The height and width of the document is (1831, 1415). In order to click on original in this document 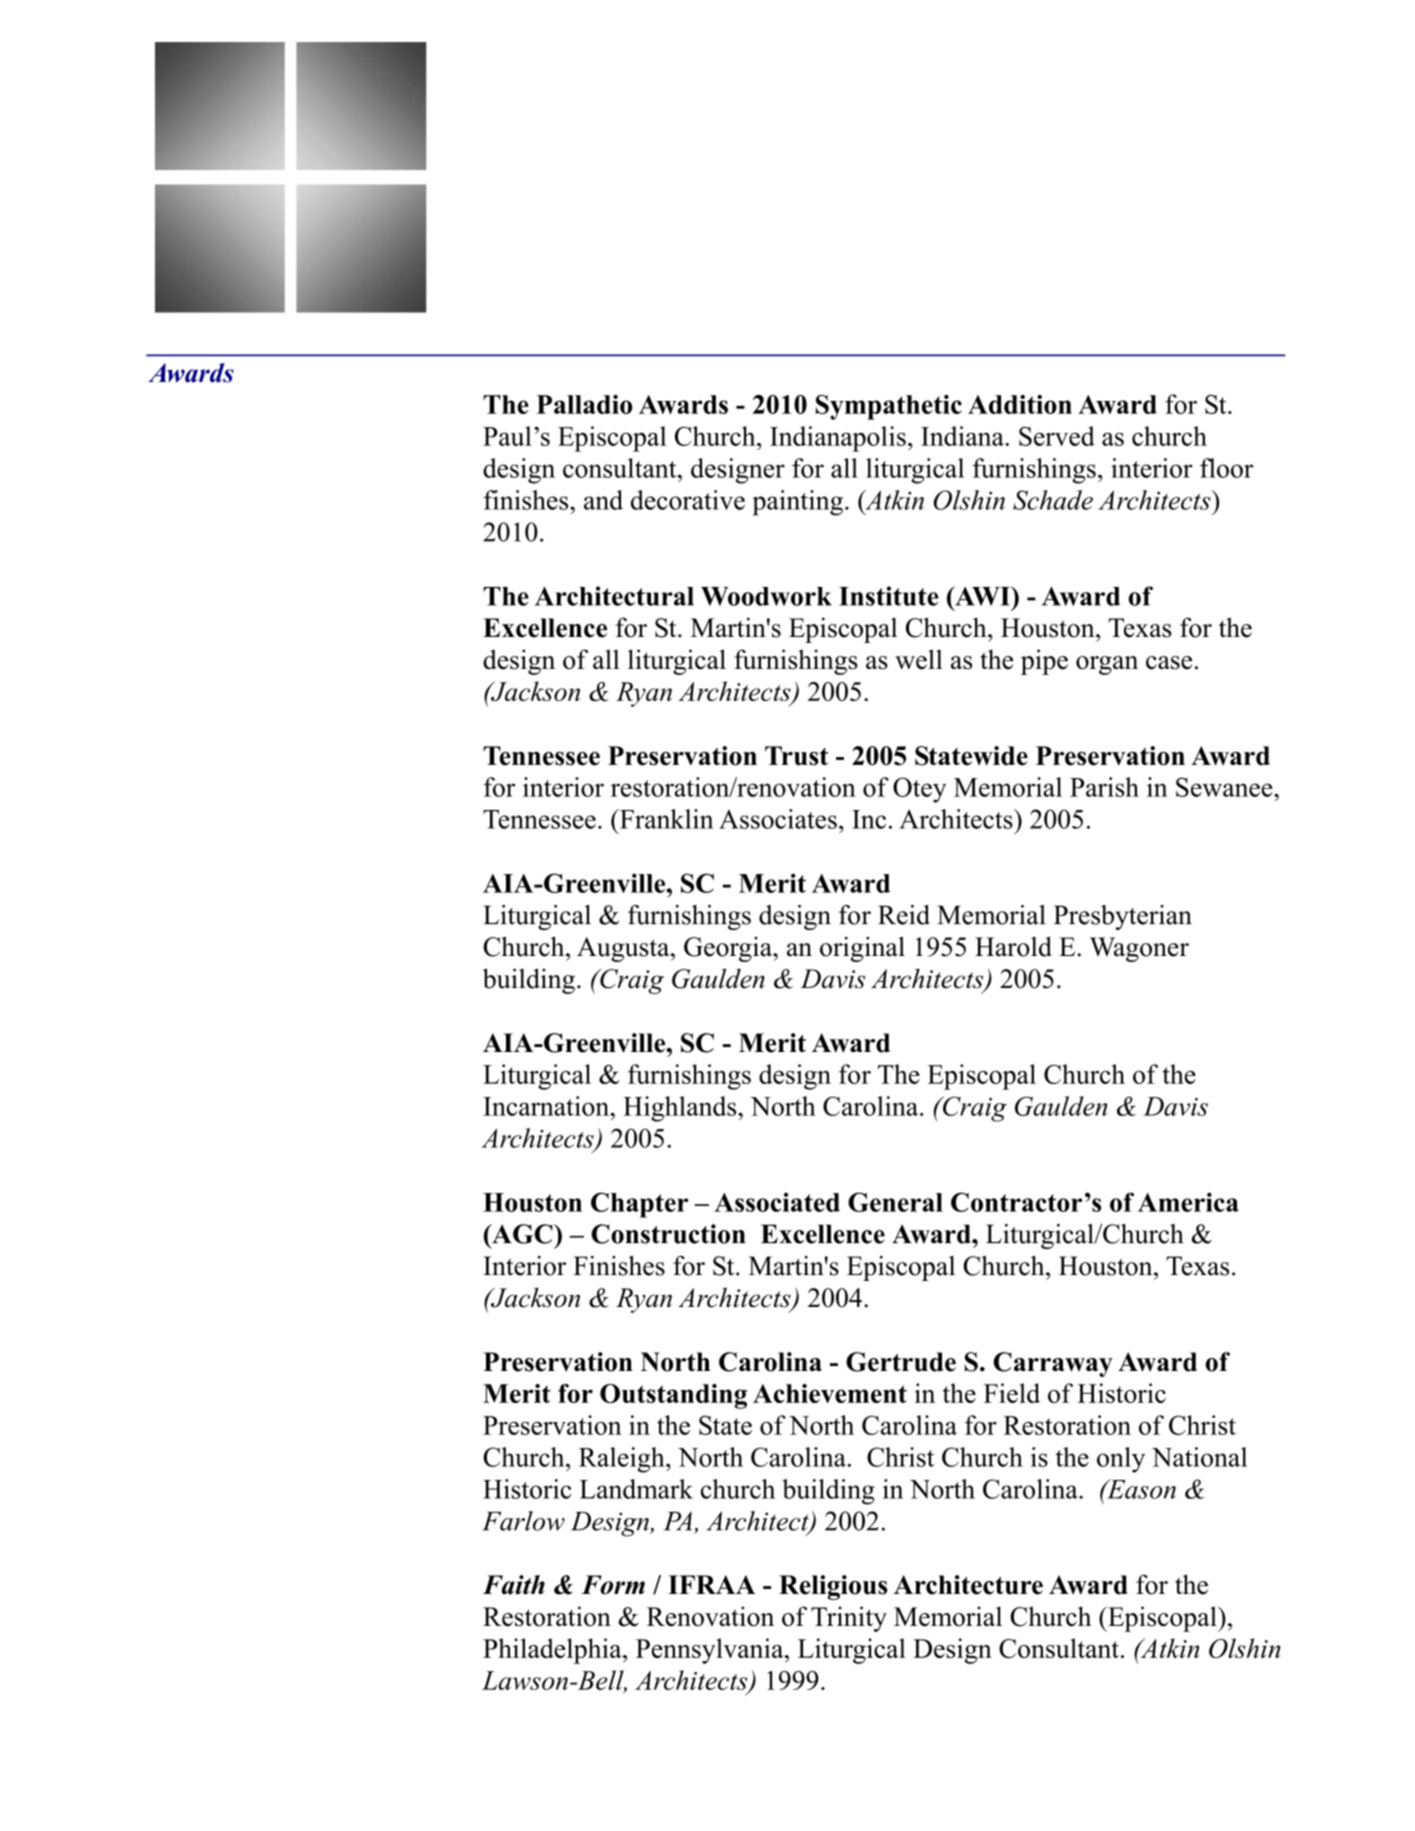, I will do `click(862, 949)`.
